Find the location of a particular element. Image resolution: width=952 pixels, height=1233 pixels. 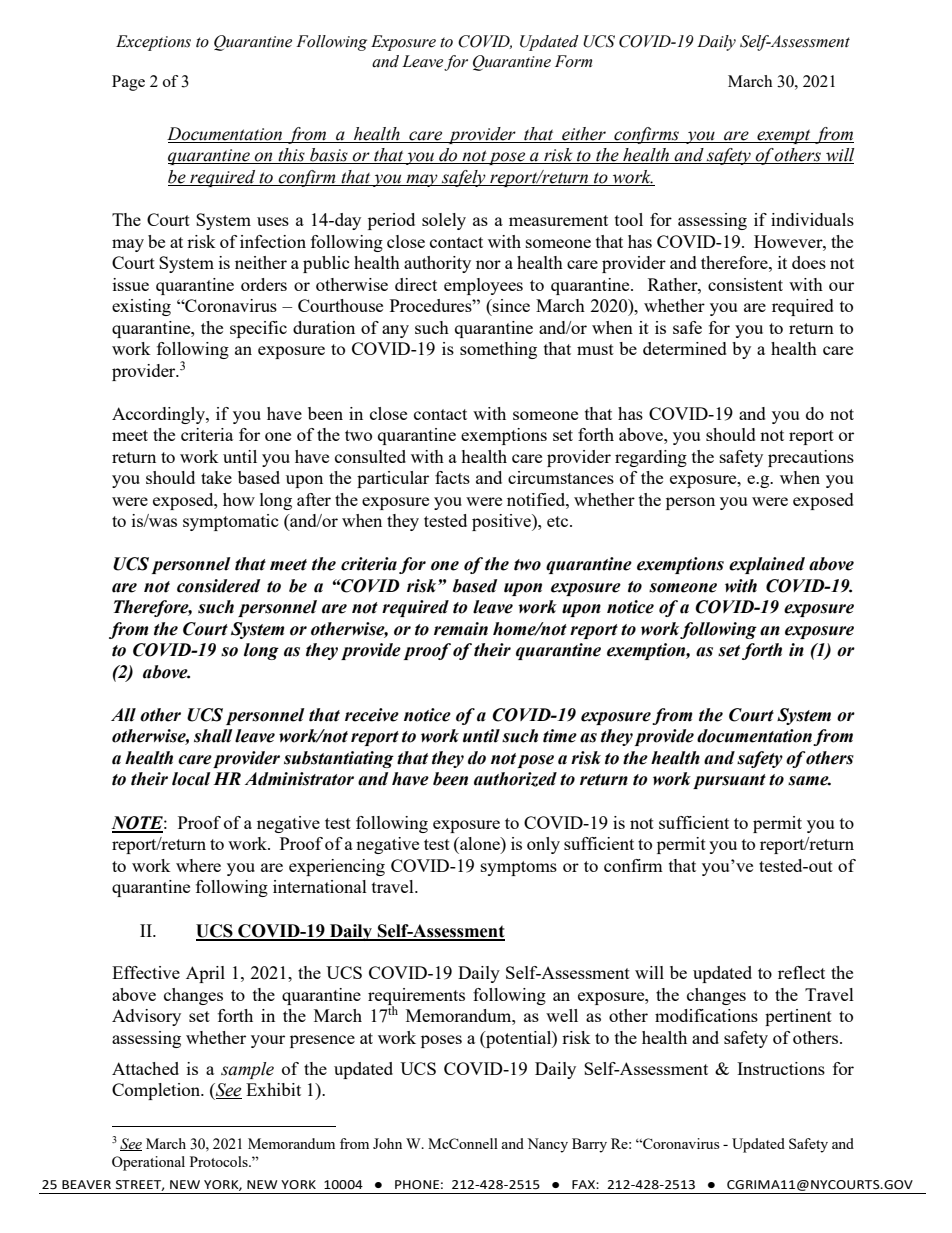

Operational is located at coordinates (148, 1163).
